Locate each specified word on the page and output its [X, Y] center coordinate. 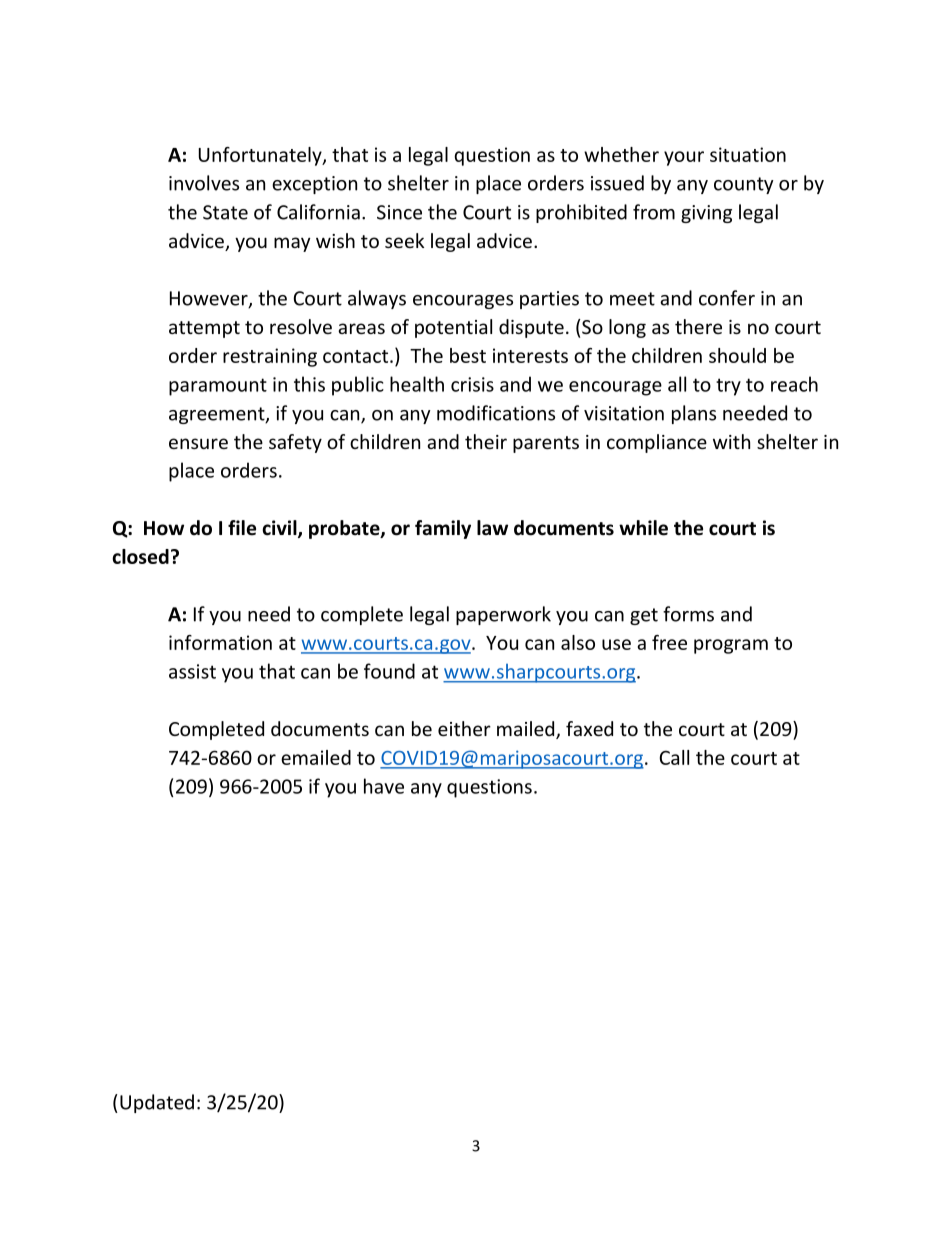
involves [204, 183]
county [744, 185]
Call [674, 757]
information [220, 642]
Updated [157, 1103]
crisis [472, 384]
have [384, 786]
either [464, 728]
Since [399, 212]
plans [694, 414]
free [669, 642]
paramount [218, 387]
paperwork [503, 615]
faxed [589, 728]
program [731, 646]
